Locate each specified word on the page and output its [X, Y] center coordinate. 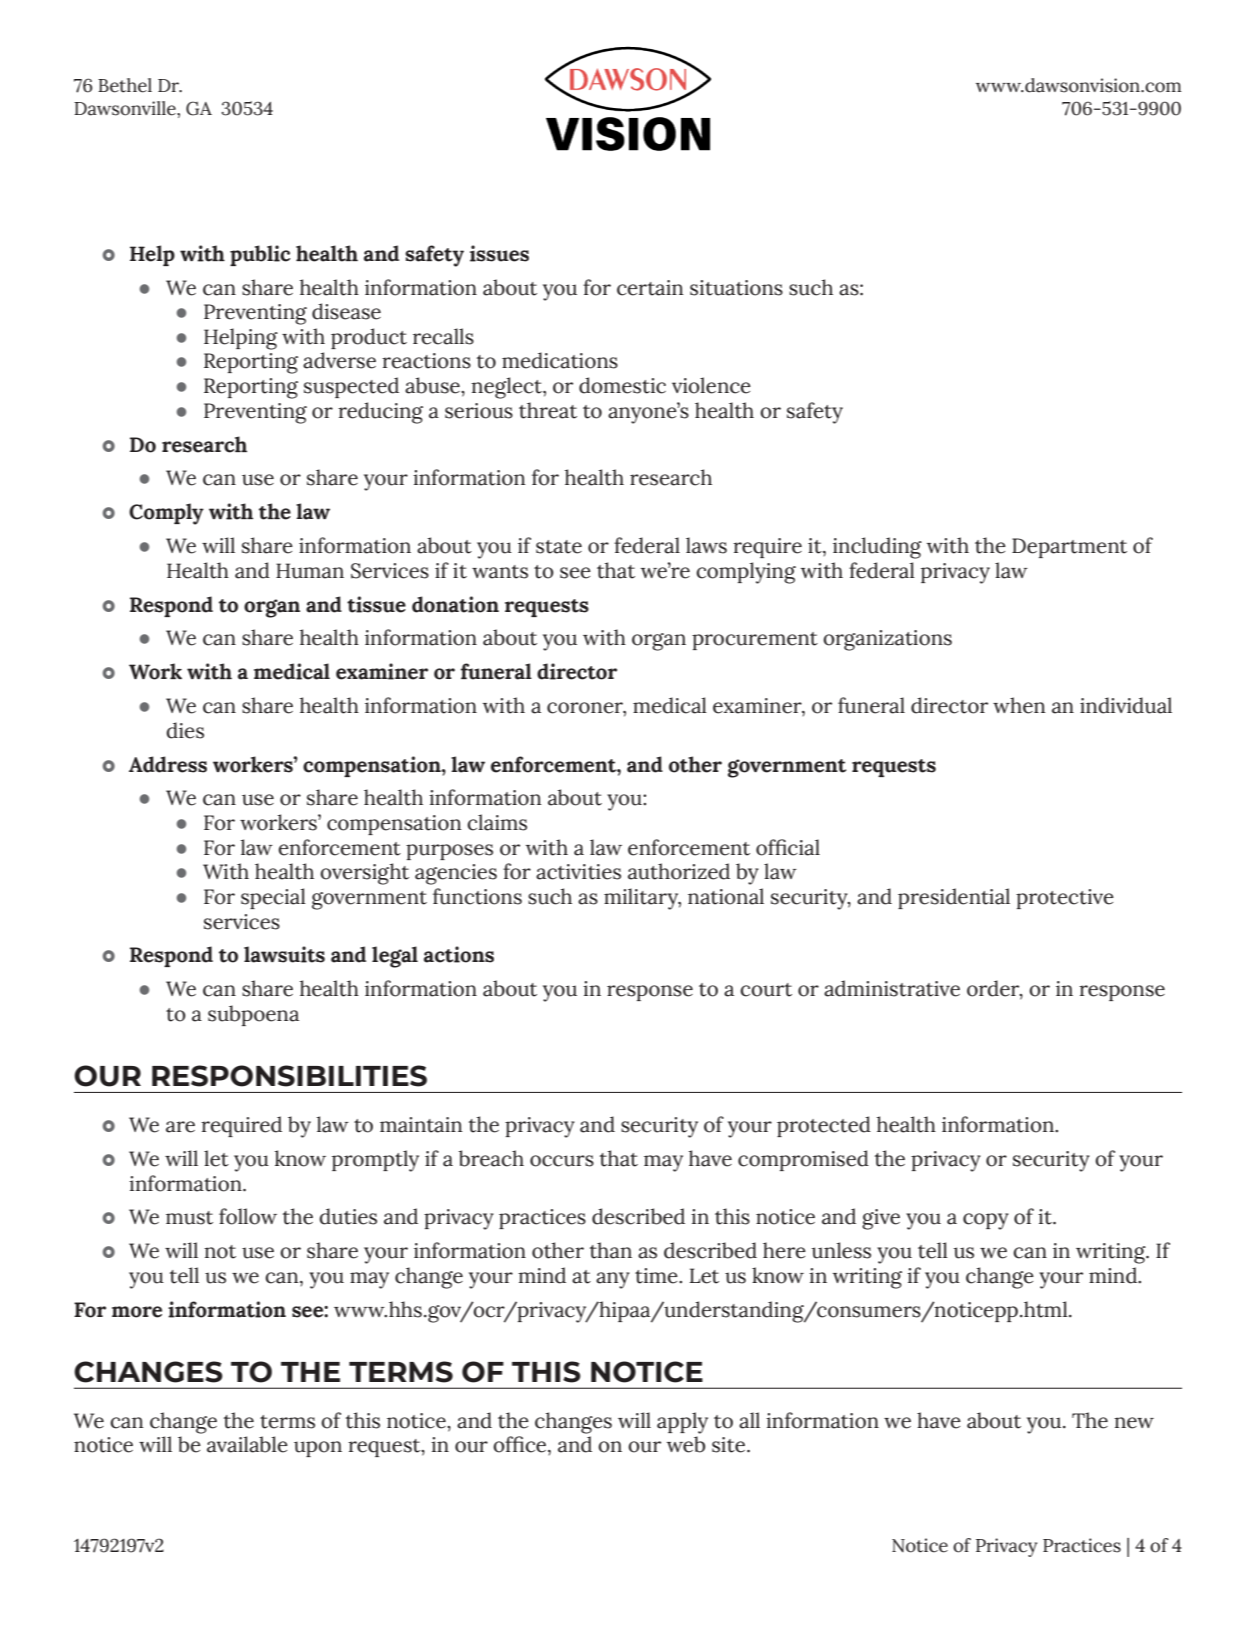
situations [736, 288]
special [273, 898]
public [260, 255]
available [247, 1444]
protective [1065, 899]
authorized [679, 871]
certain [650, 288]
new [1134, 1423]
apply [682, 1423]
